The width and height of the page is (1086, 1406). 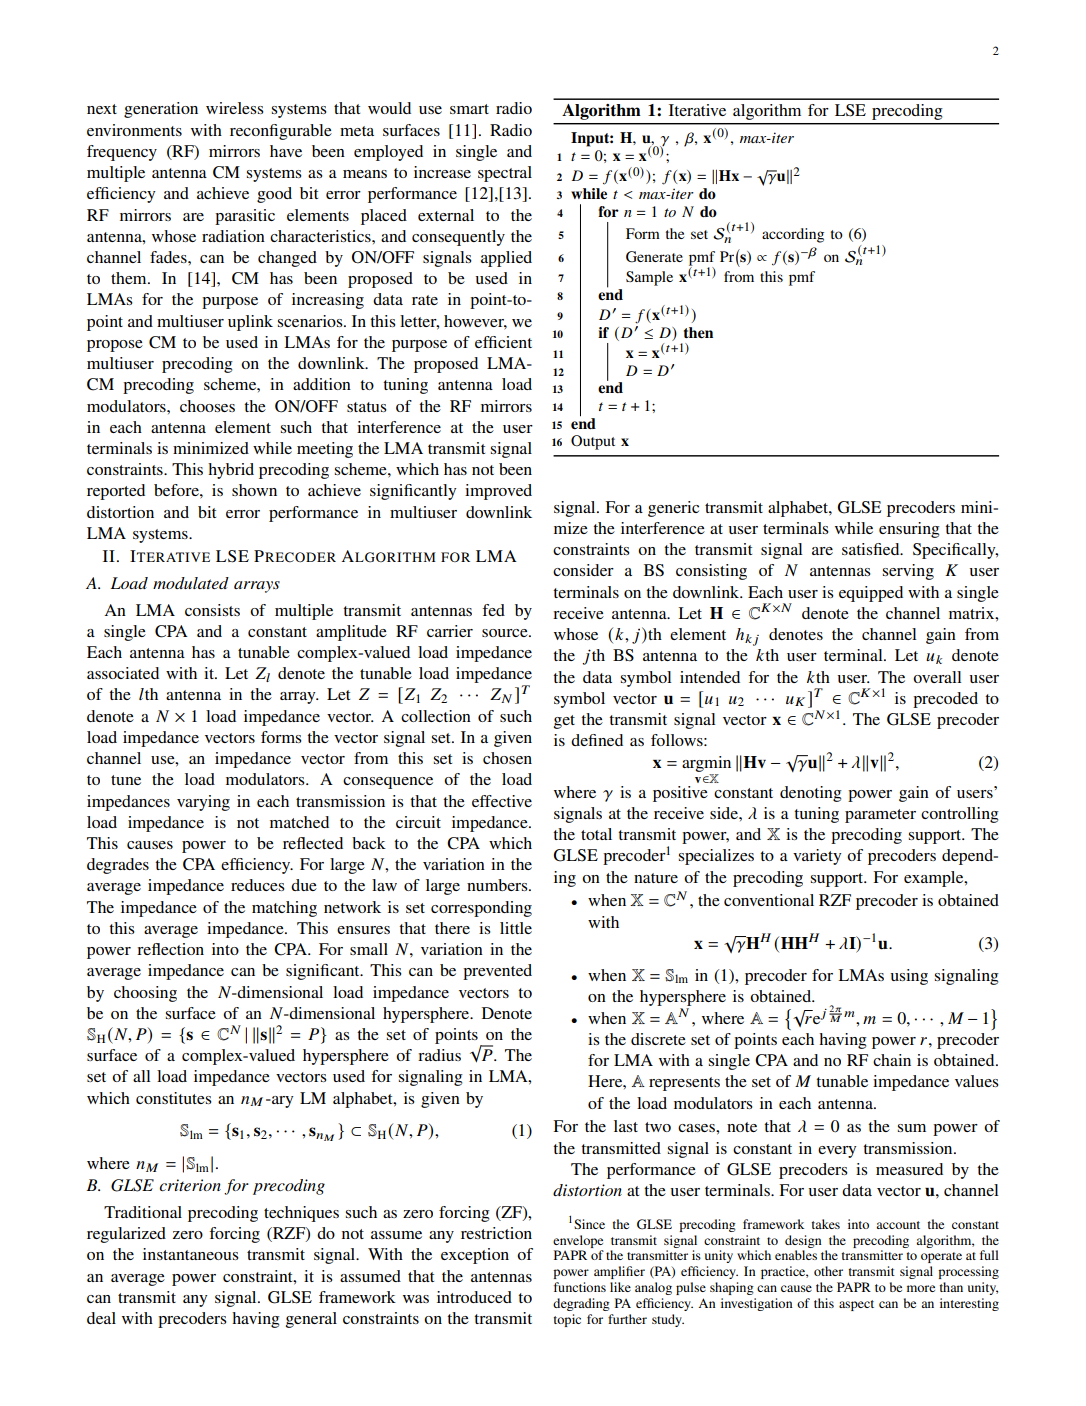 I want to click on get, so click(x=564, y=722).
